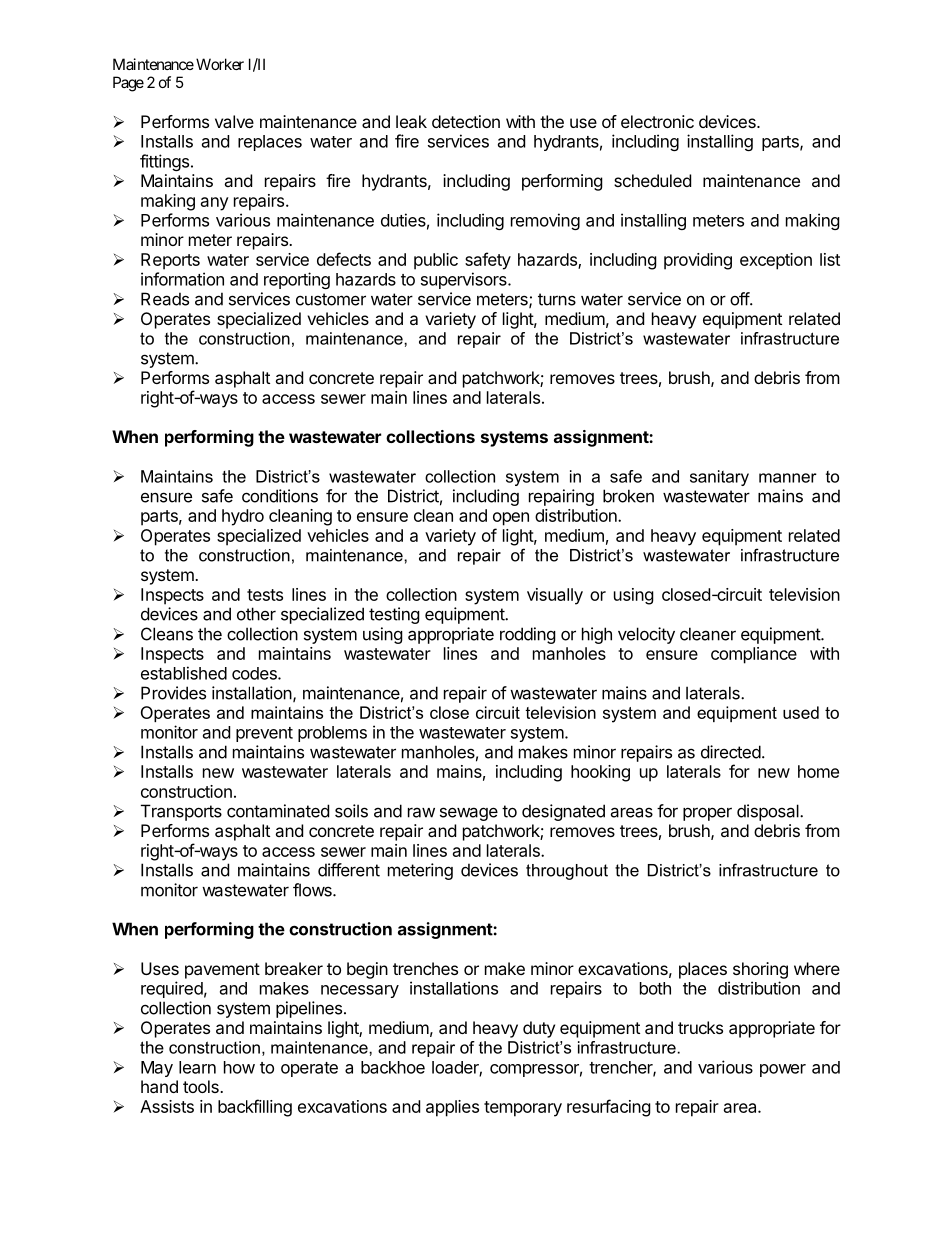 The height and width of the screenshot is (1233, 952). I want to click on directed, so click(731, 752).
